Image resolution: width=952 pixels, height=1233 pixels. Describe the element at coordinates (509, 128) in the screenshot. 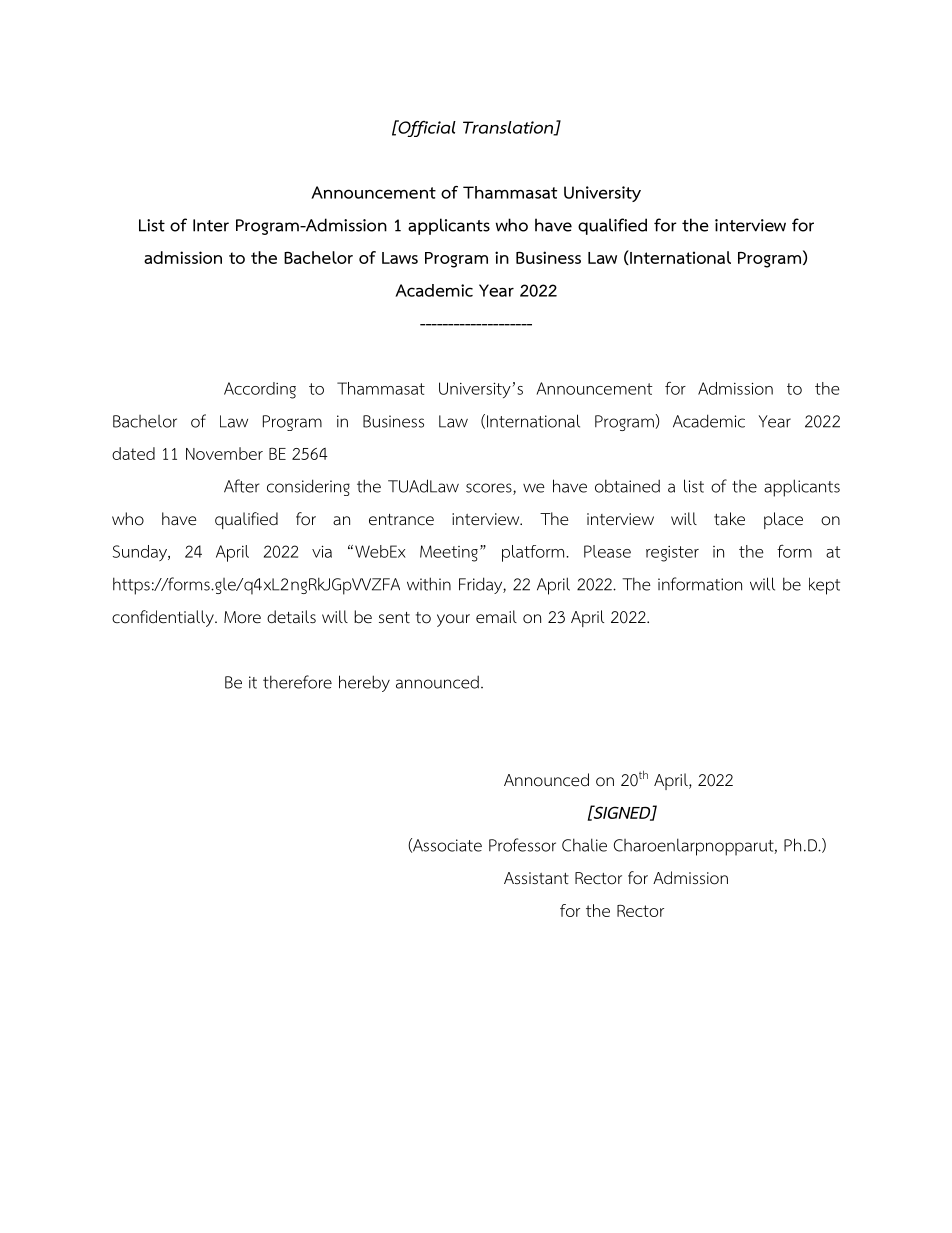

I see `Translation` at that location.
